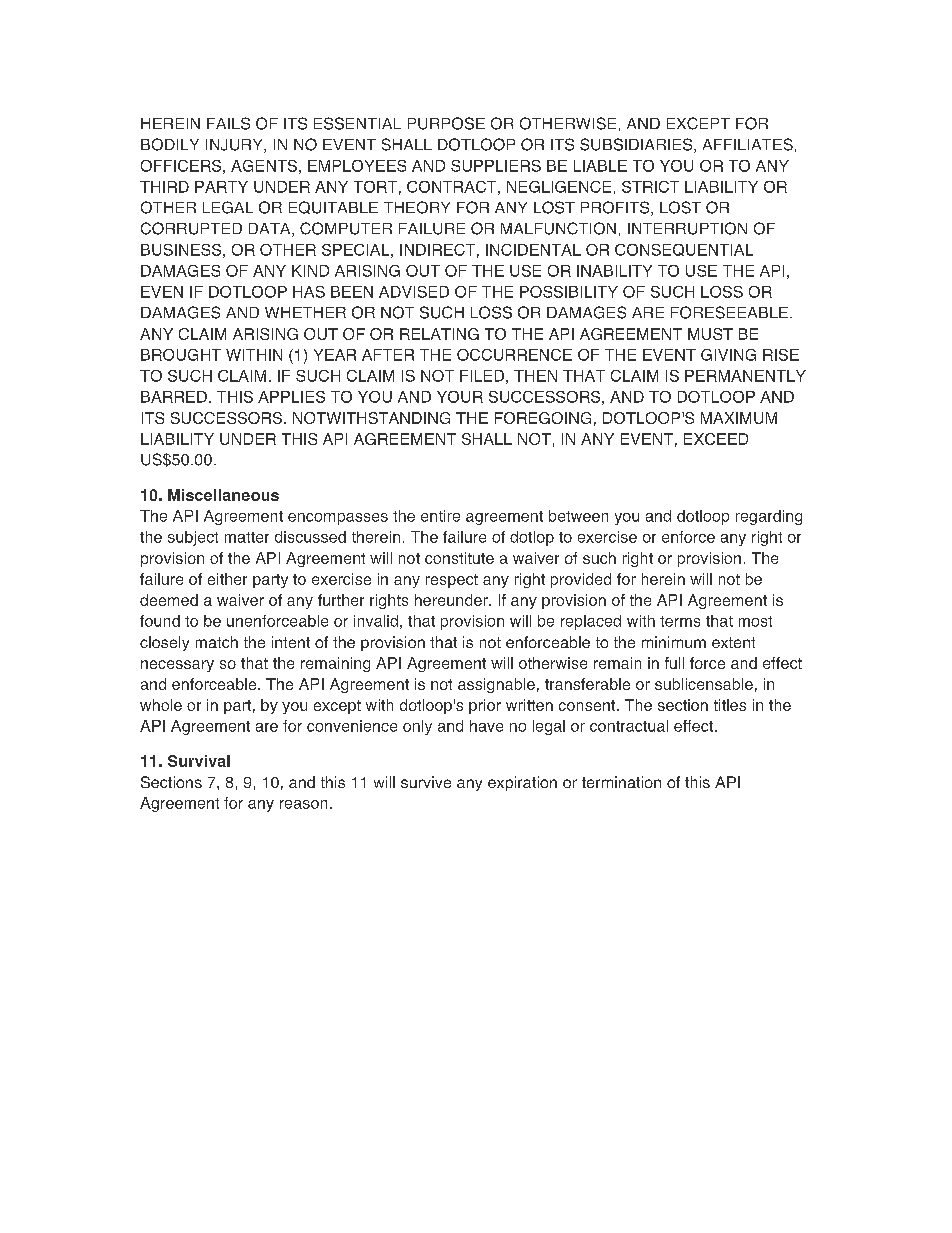 The image size is (952, 1233). I want to click on survive, so click(426, 782).
